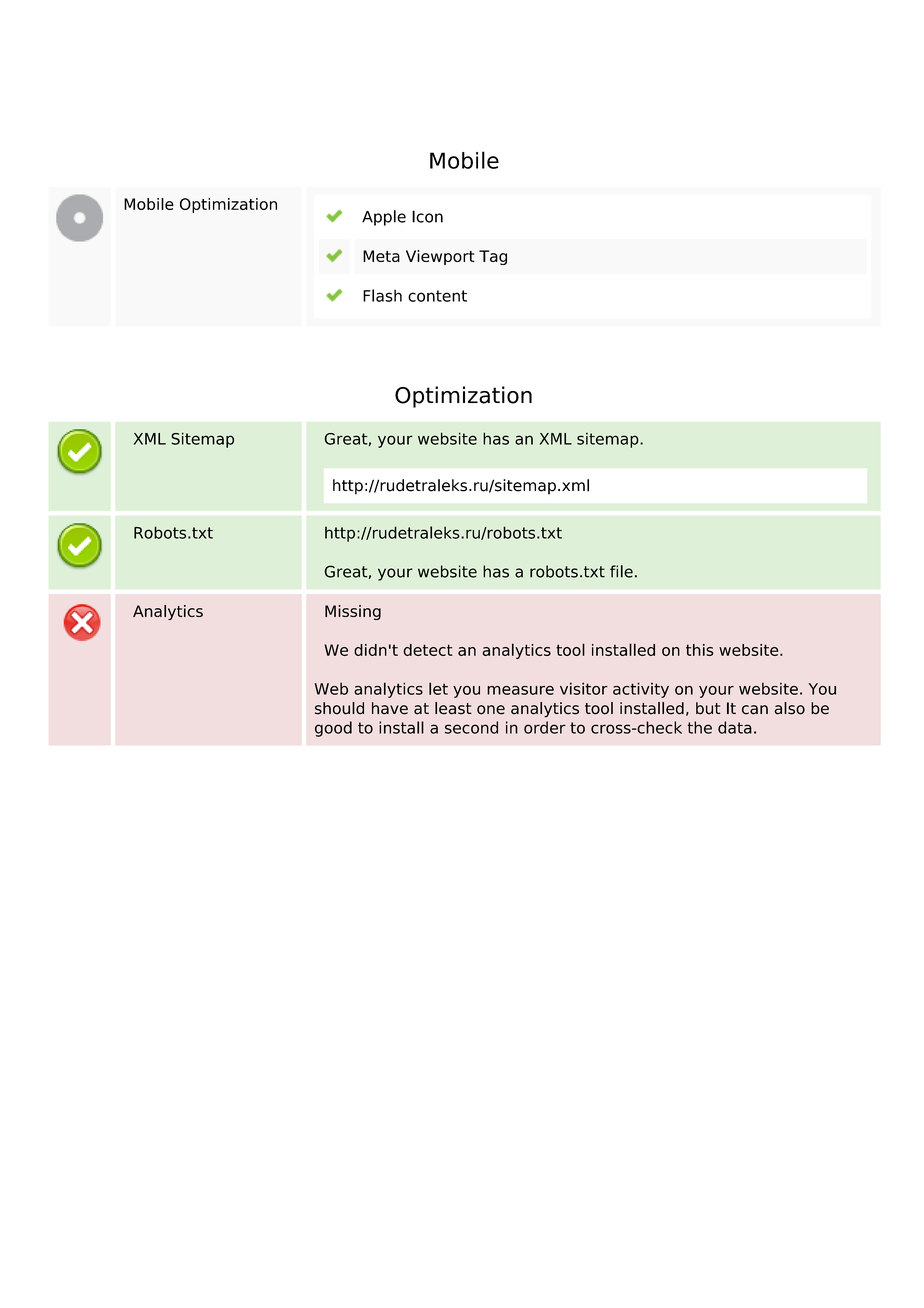 The width and height of the page is (924, 1308). What do you see at coordinates (621, 571) in the page?
I see `file` at bounding box center [621, 571].
